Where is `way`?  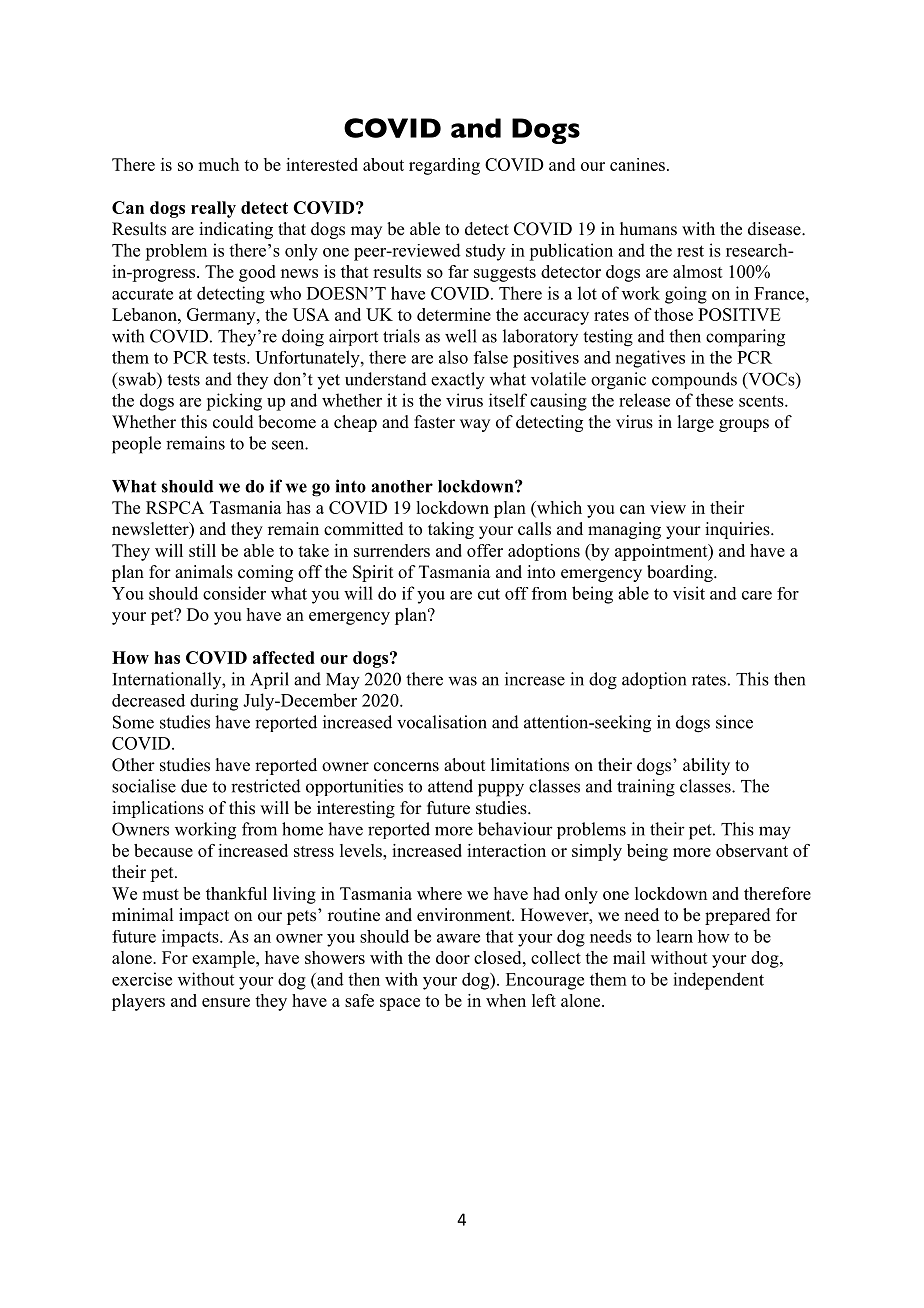
way is located at coordinates (475, 425).
